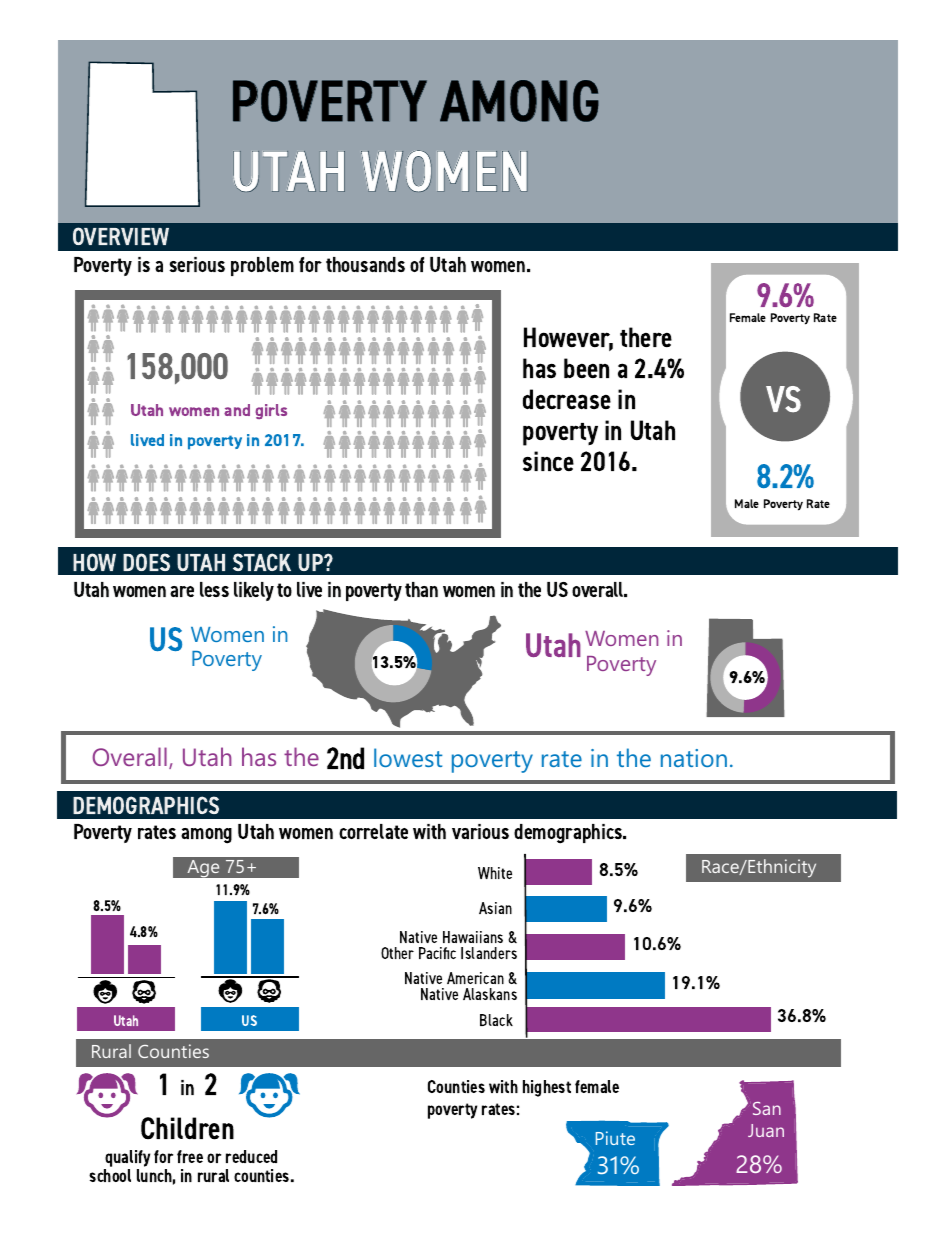 The height and width of the image is (1233, 952). I want to click on serious, so click(197, 264).
